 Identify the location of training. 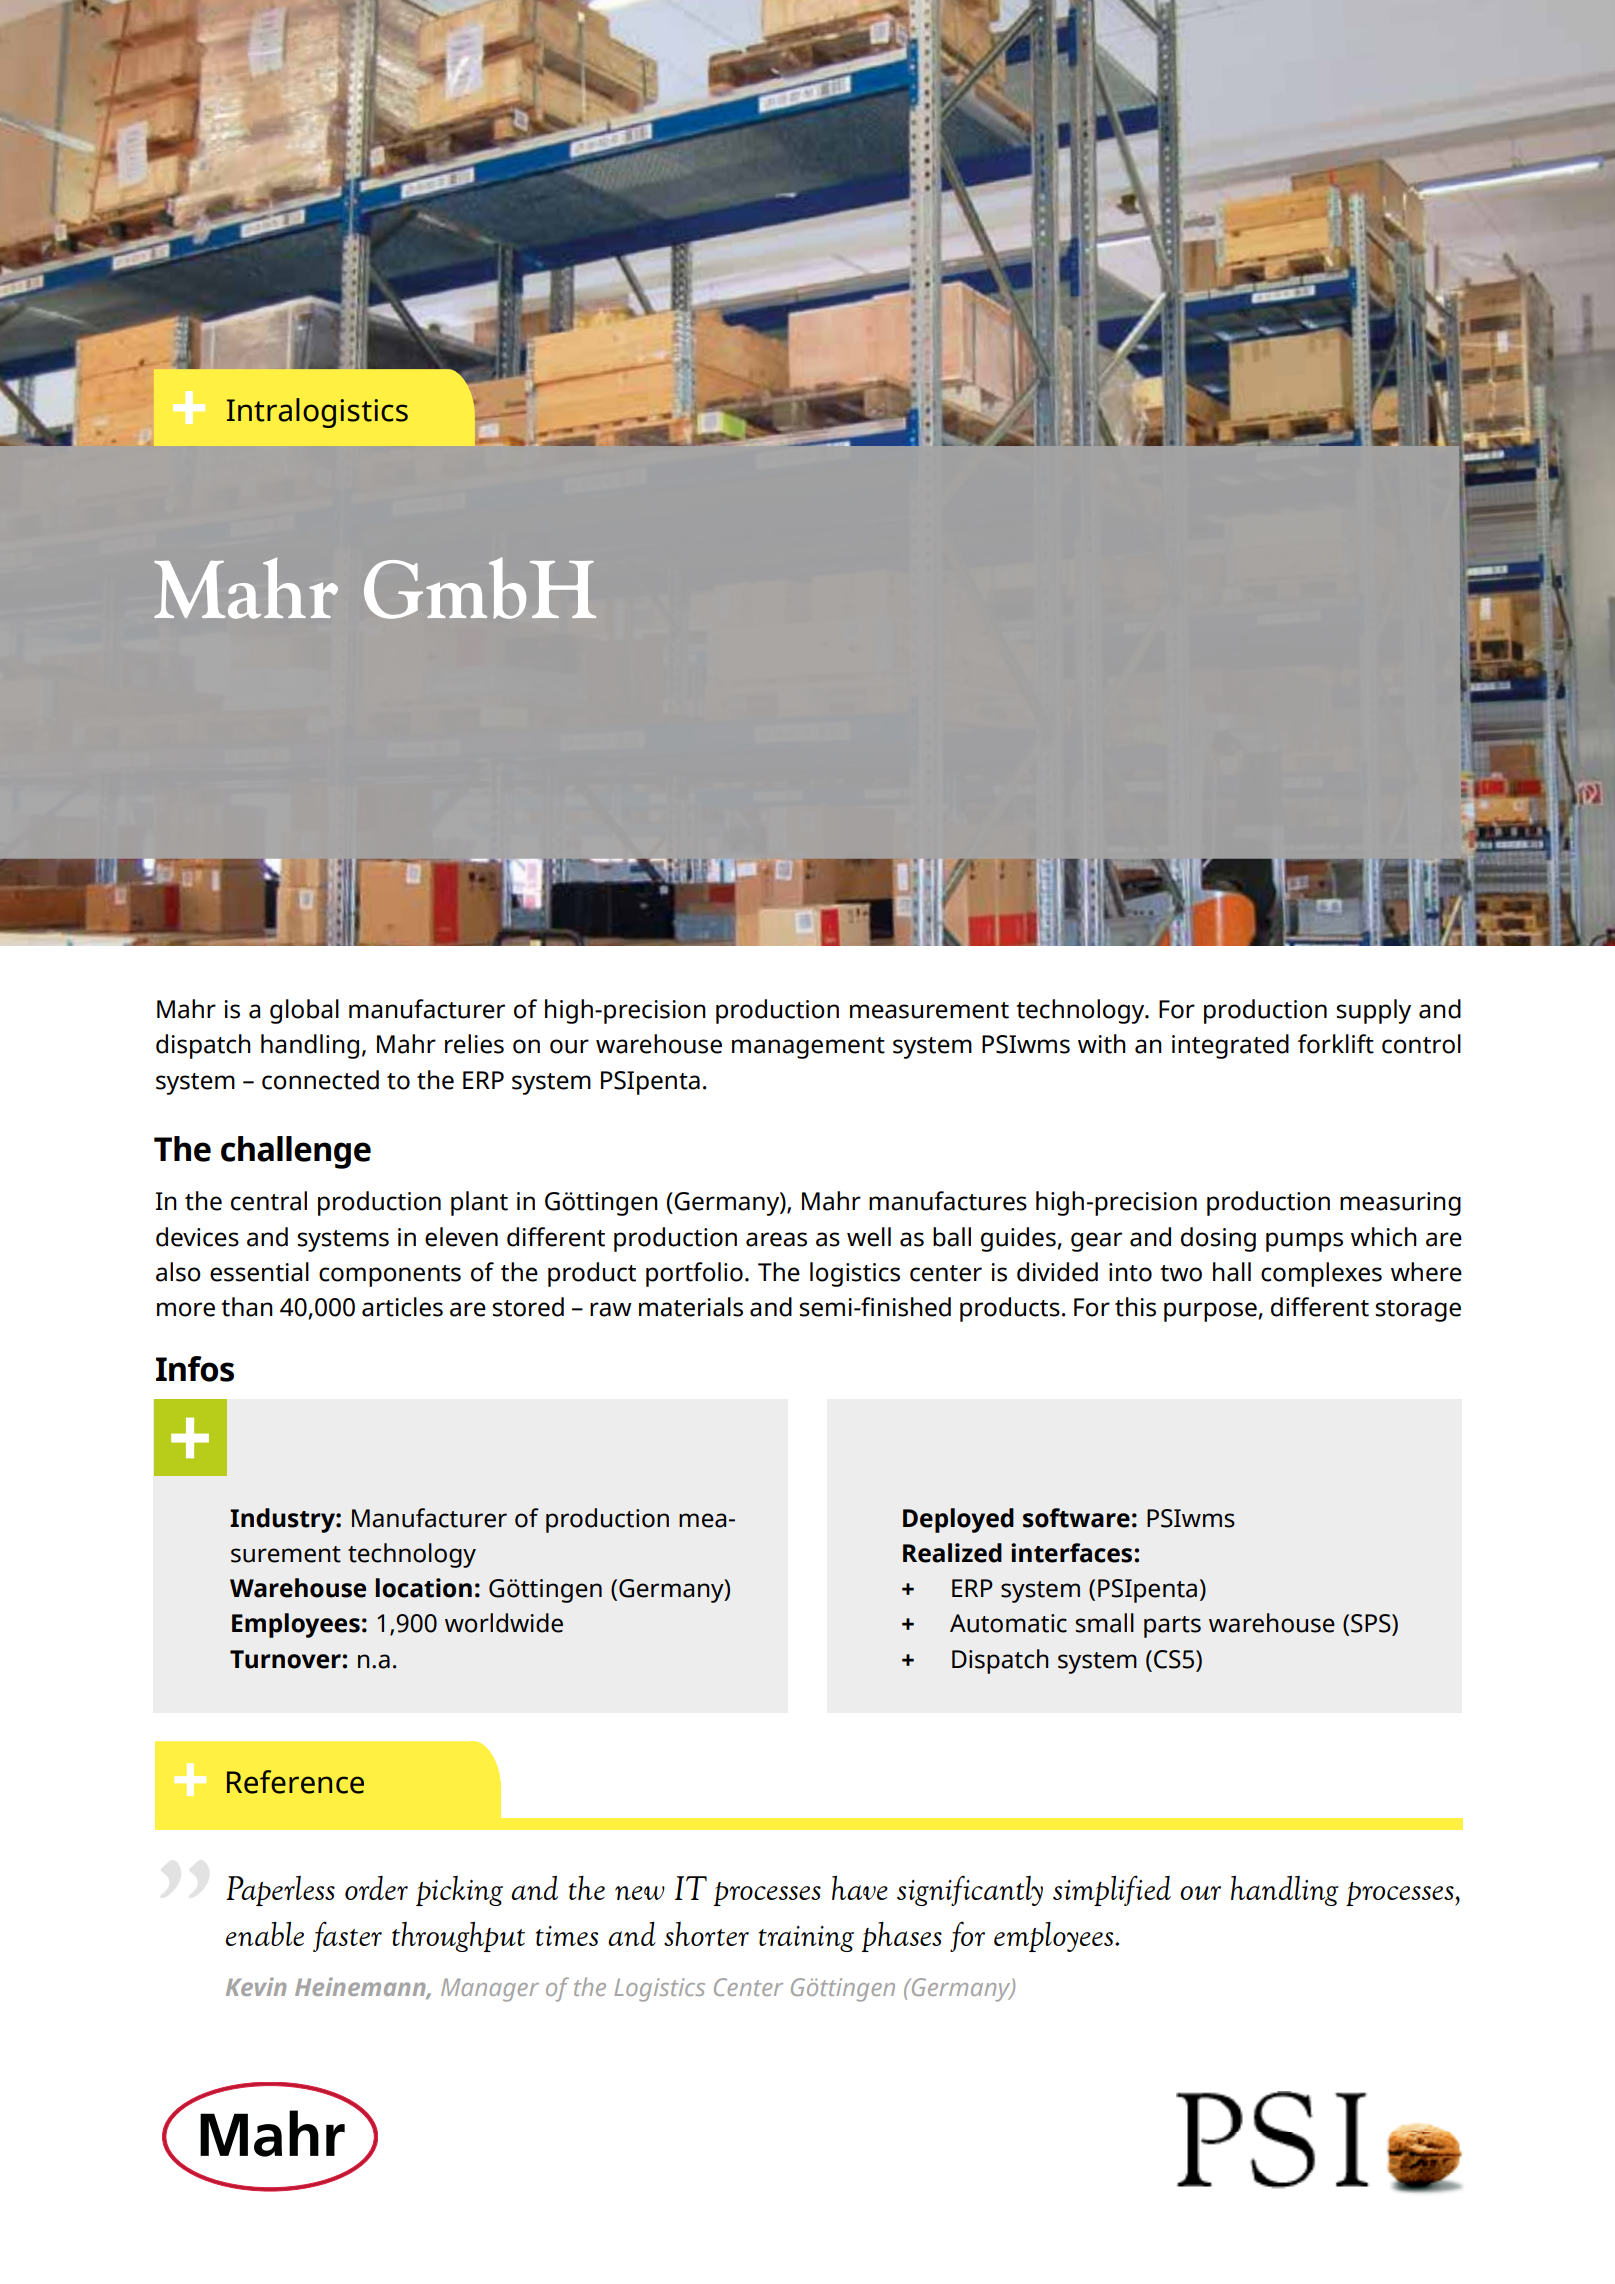
(806, 1939).
